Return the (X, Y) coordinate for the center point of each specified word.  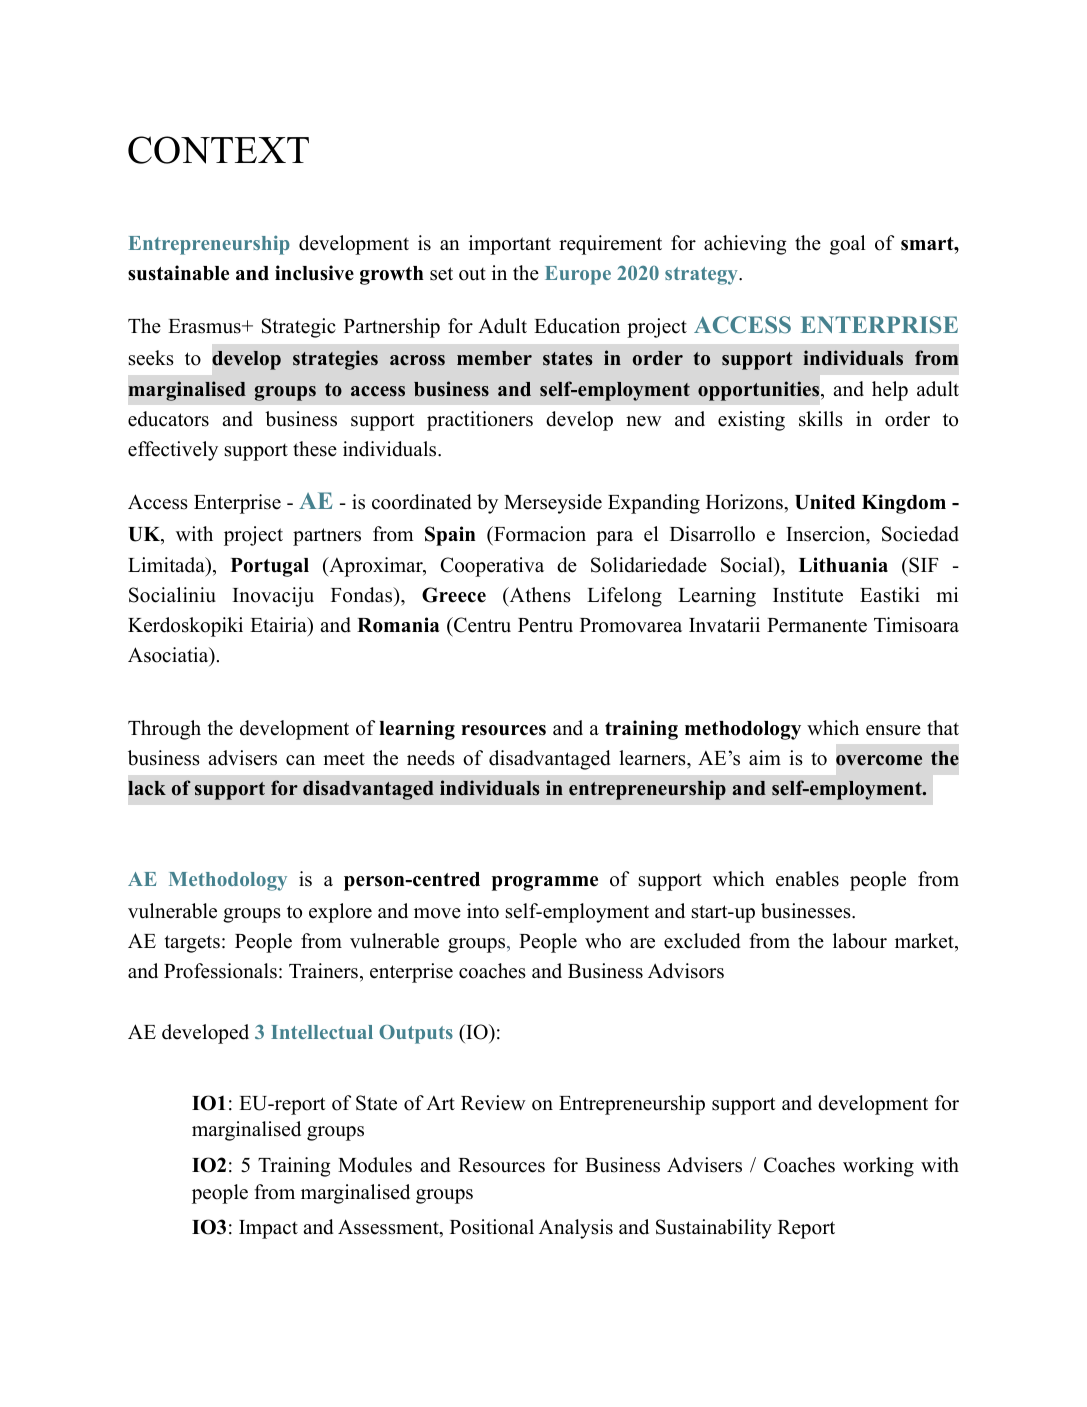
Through (164, 730)
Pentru (545, 625)
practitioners (480, 421)
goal (847, 245)
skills (821, 419)
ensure (893, 730)
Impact (268, 1229)
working (878, 1167)
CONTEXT (218, 150)
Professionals (220, 971)
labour (860, 941)
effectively (173, 451)
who (603, 941)
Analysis (576, 1229)
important (510, 245)
